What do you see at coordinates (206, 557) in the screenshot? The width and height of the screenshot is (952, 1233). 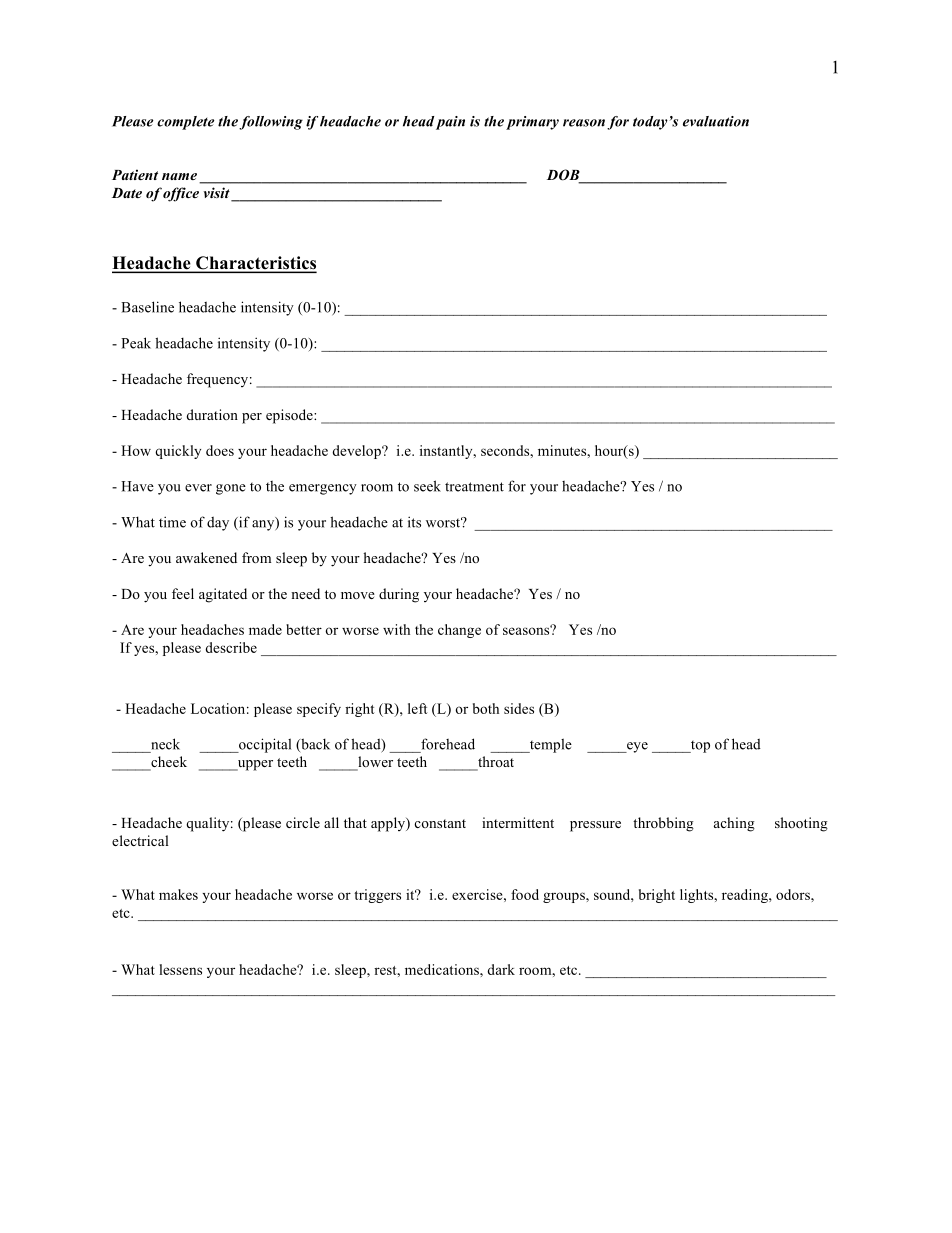 I see `awakened` at bounding box center [206, 557].
